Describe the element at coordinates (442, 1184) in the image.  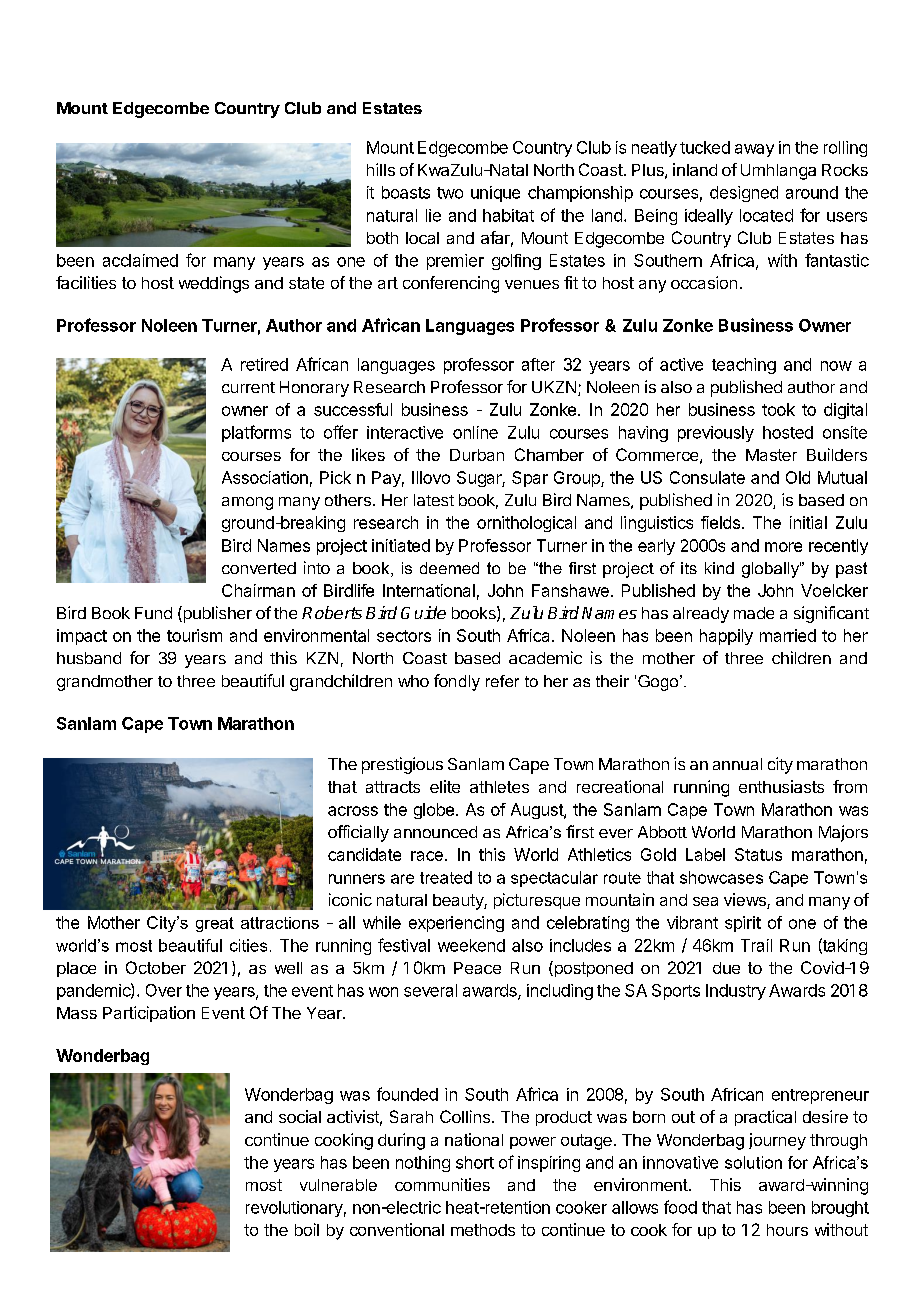
I see `communities` at that location.
